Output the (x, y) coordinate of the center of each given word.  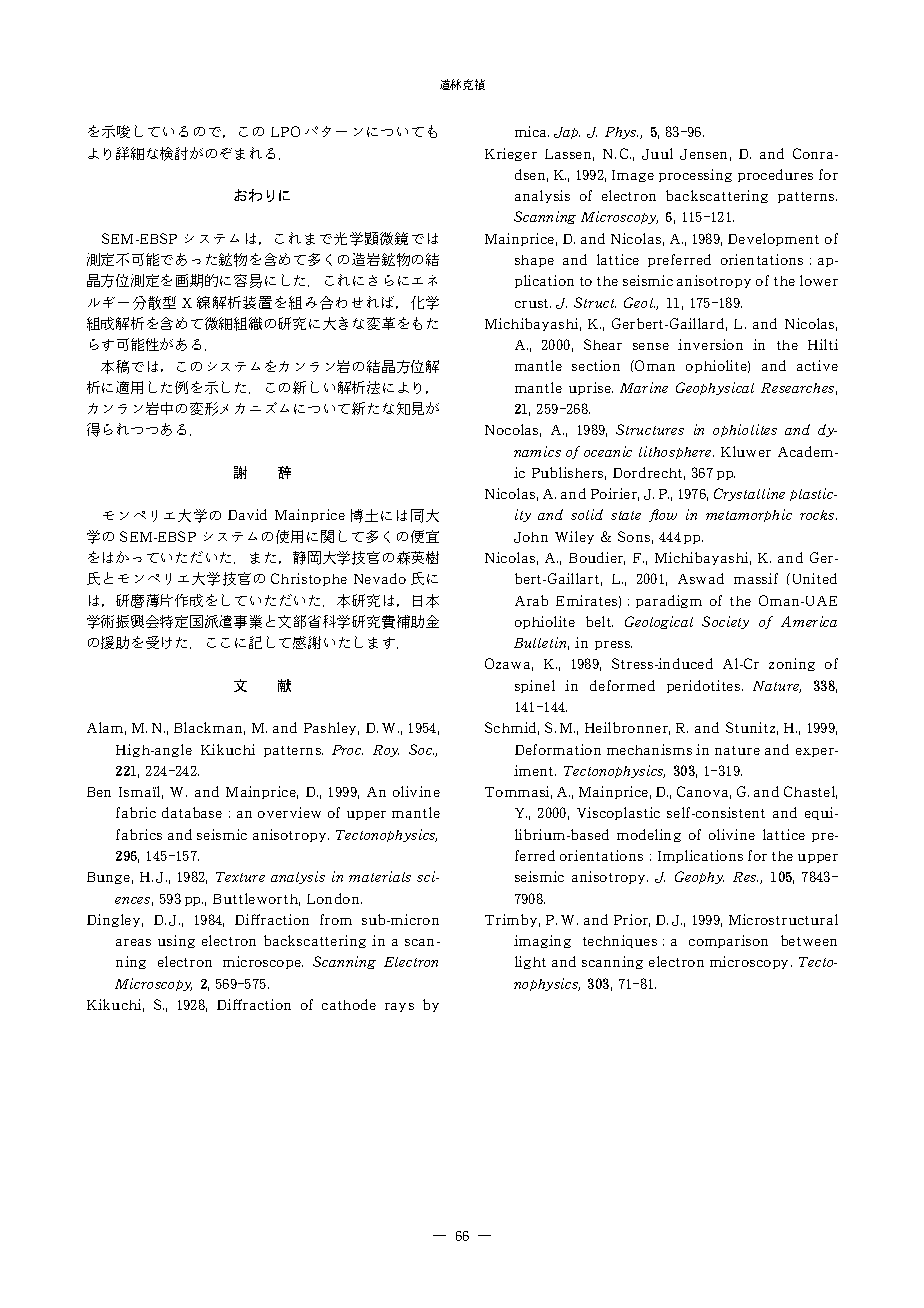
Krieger (511, 154)
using (176, 941)
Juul (657, 154)
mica (532, 131)
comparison (728, 941)
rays (399, 1007)
